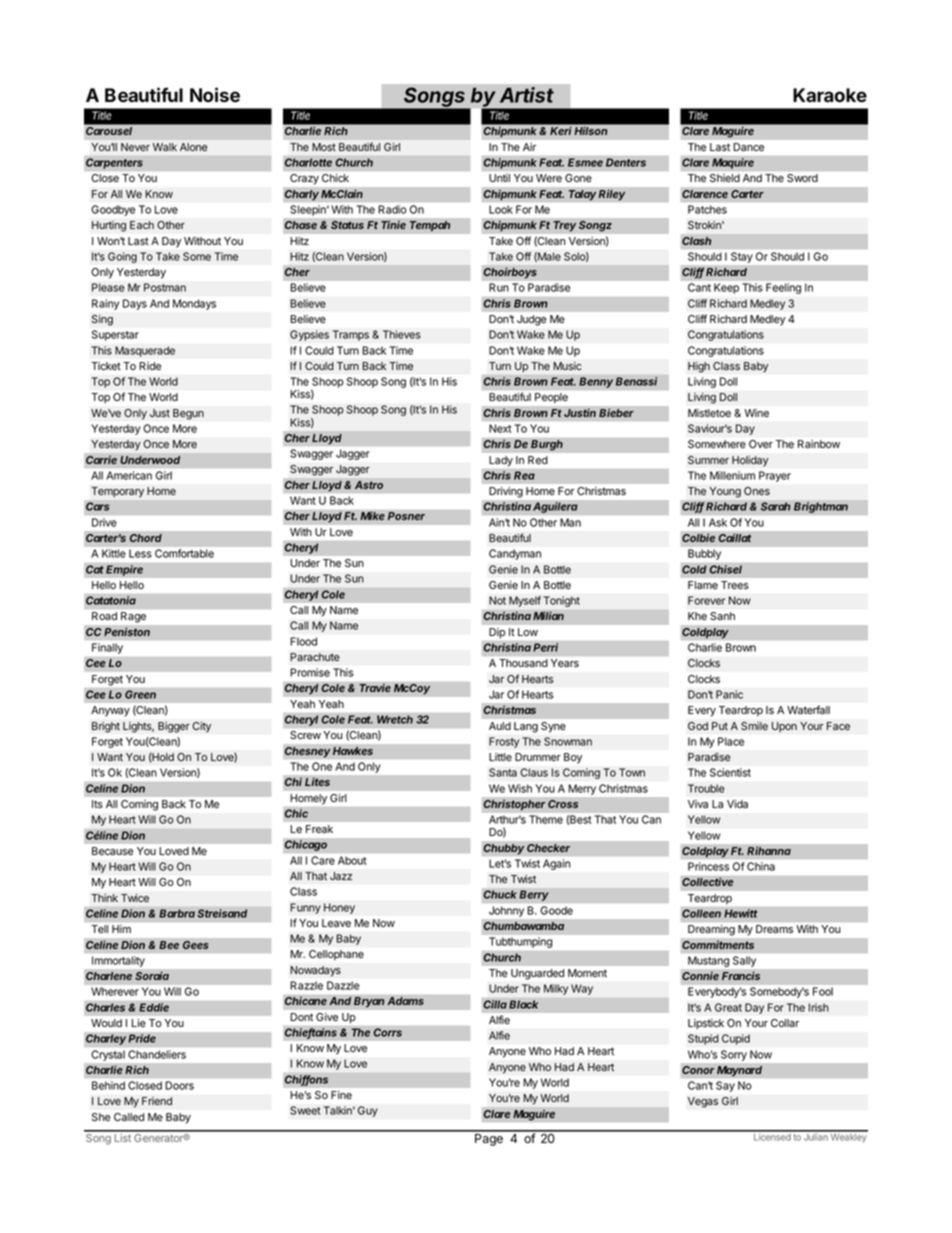 Image resolution: width=952 pixels, height=1233 pixels. What do you see at coordinates (193, 147) in the document?
I see `Alone` at bounding box center [193, 147].
